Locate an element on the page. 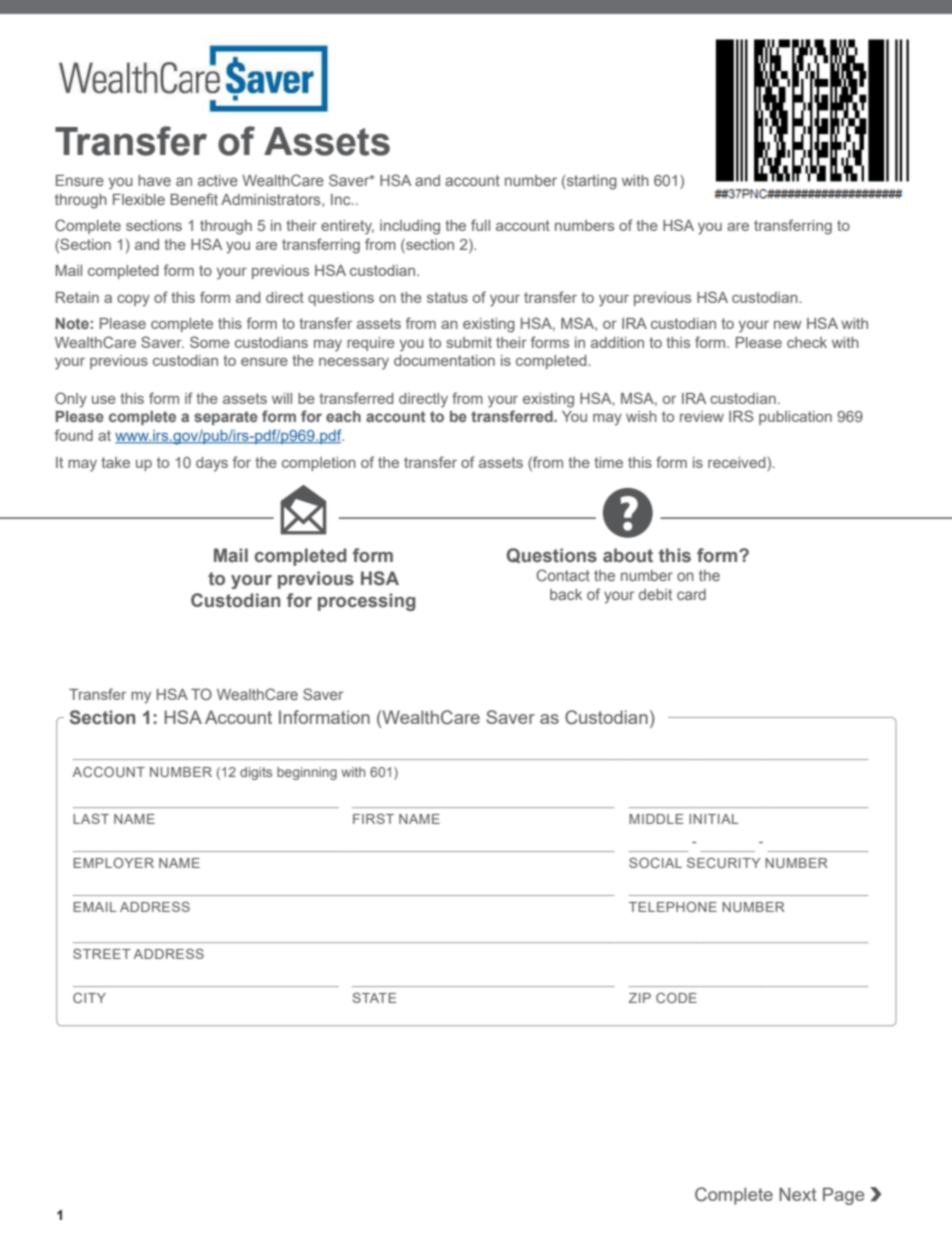  processing is located at coordinates (367, 602).
